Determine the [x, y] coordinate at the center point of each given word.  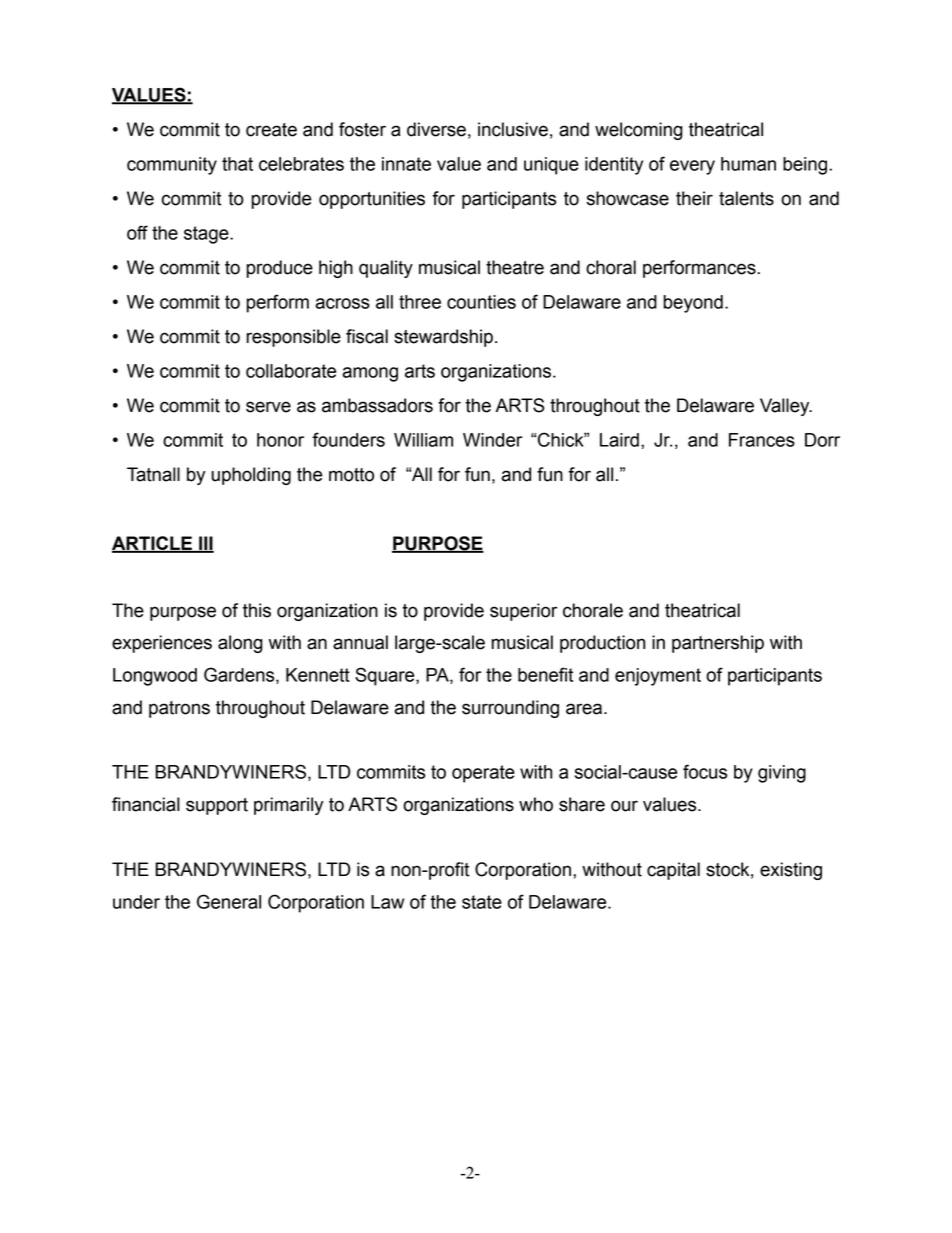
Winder [492, 440]
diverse [436, 129]
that [237, 164]
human [748, 164]
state [482, 902]
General [229, 901]
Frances [762, 440]
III [205, 544]
